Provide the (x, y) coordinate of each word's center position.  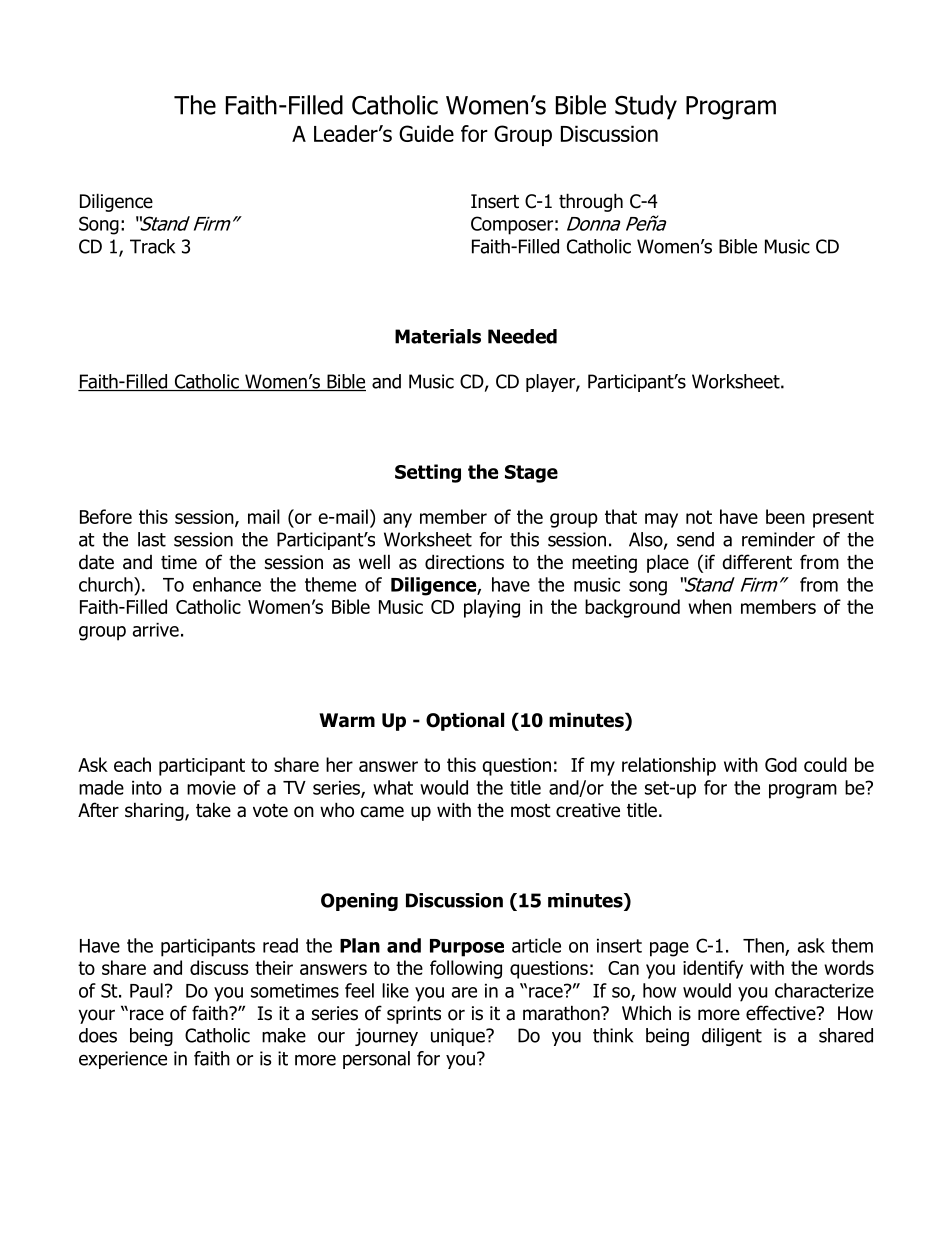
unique (459, 1037)
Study (646, 107)
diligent (732, 1037)
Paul (146, 990)
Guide (426, 133)
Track (152, 246)
